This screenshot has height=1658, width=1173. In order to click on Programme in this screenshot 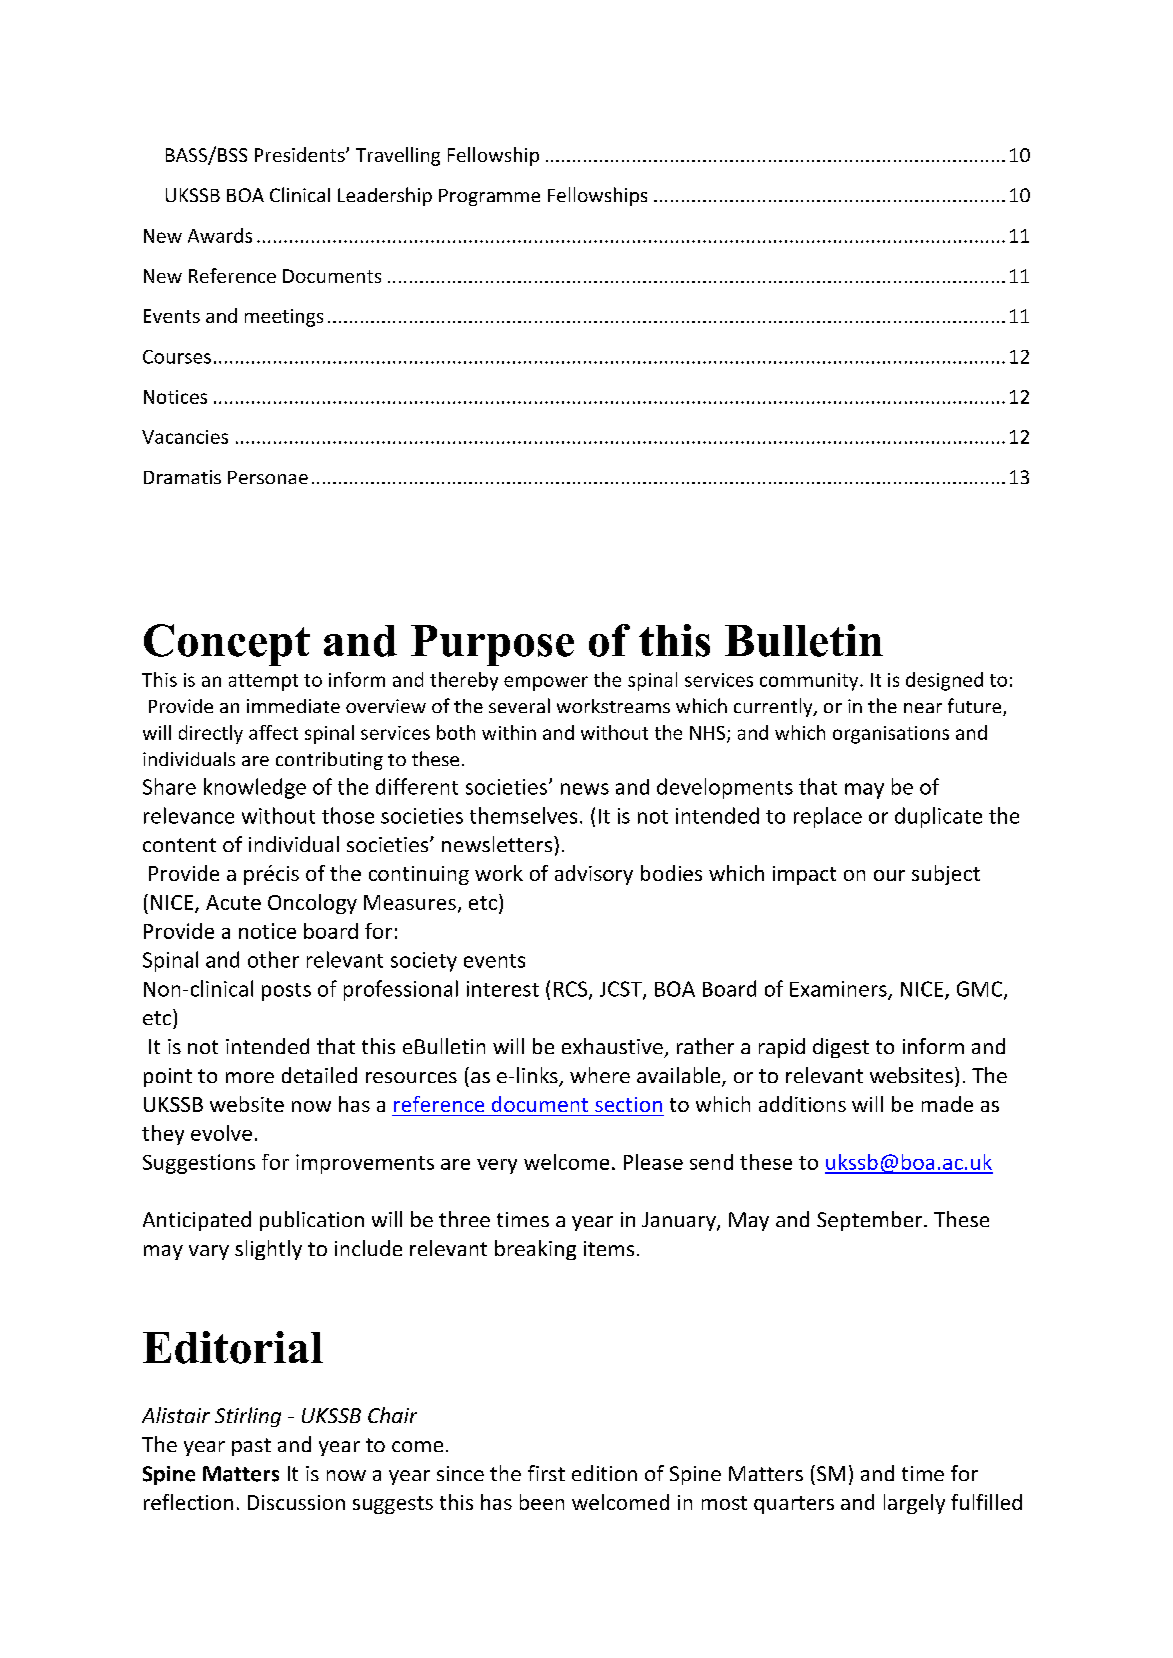, I will do `click(489, 197)`.
